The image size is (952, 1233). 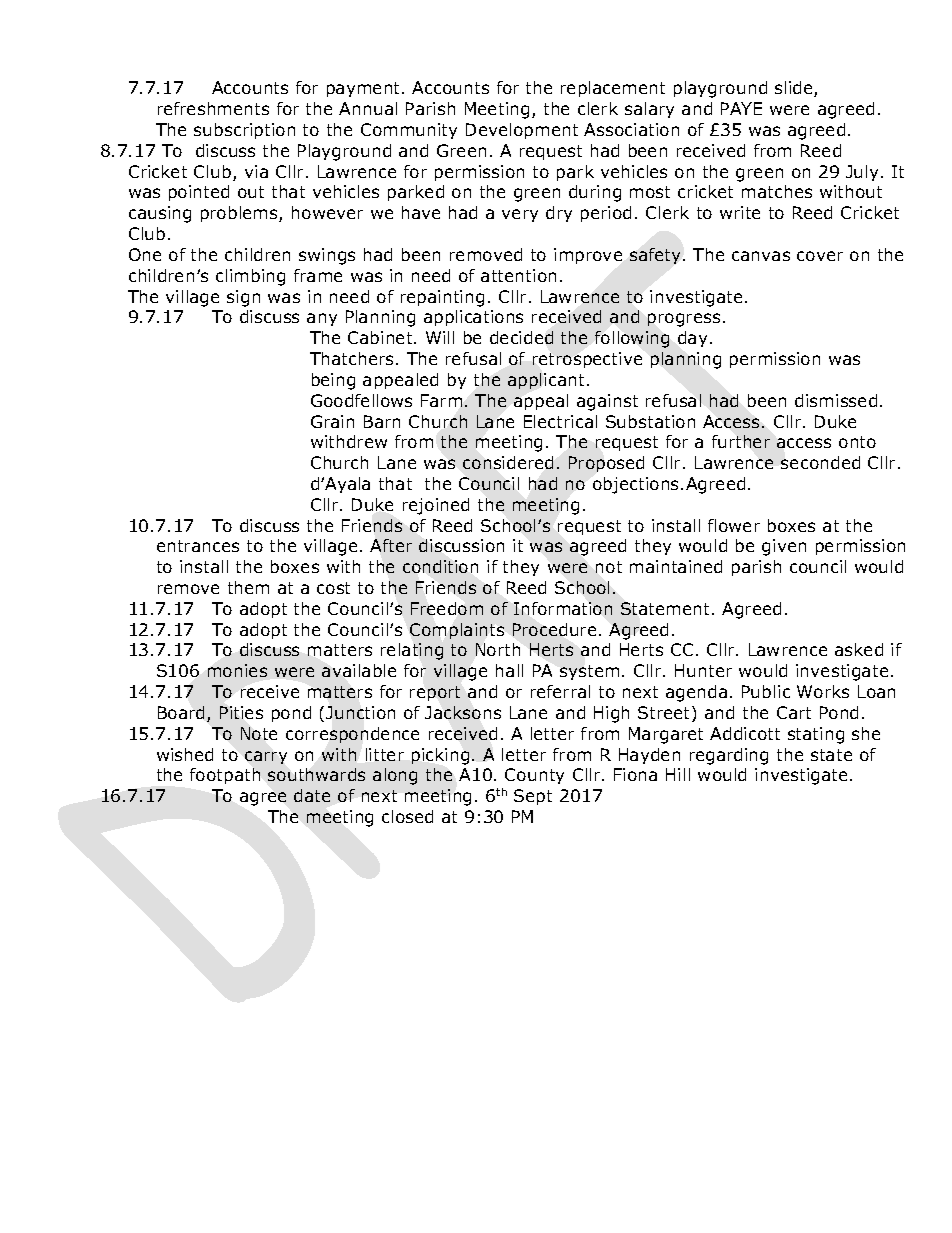 I want to click on PAYE, so click(x=741, y=108).
